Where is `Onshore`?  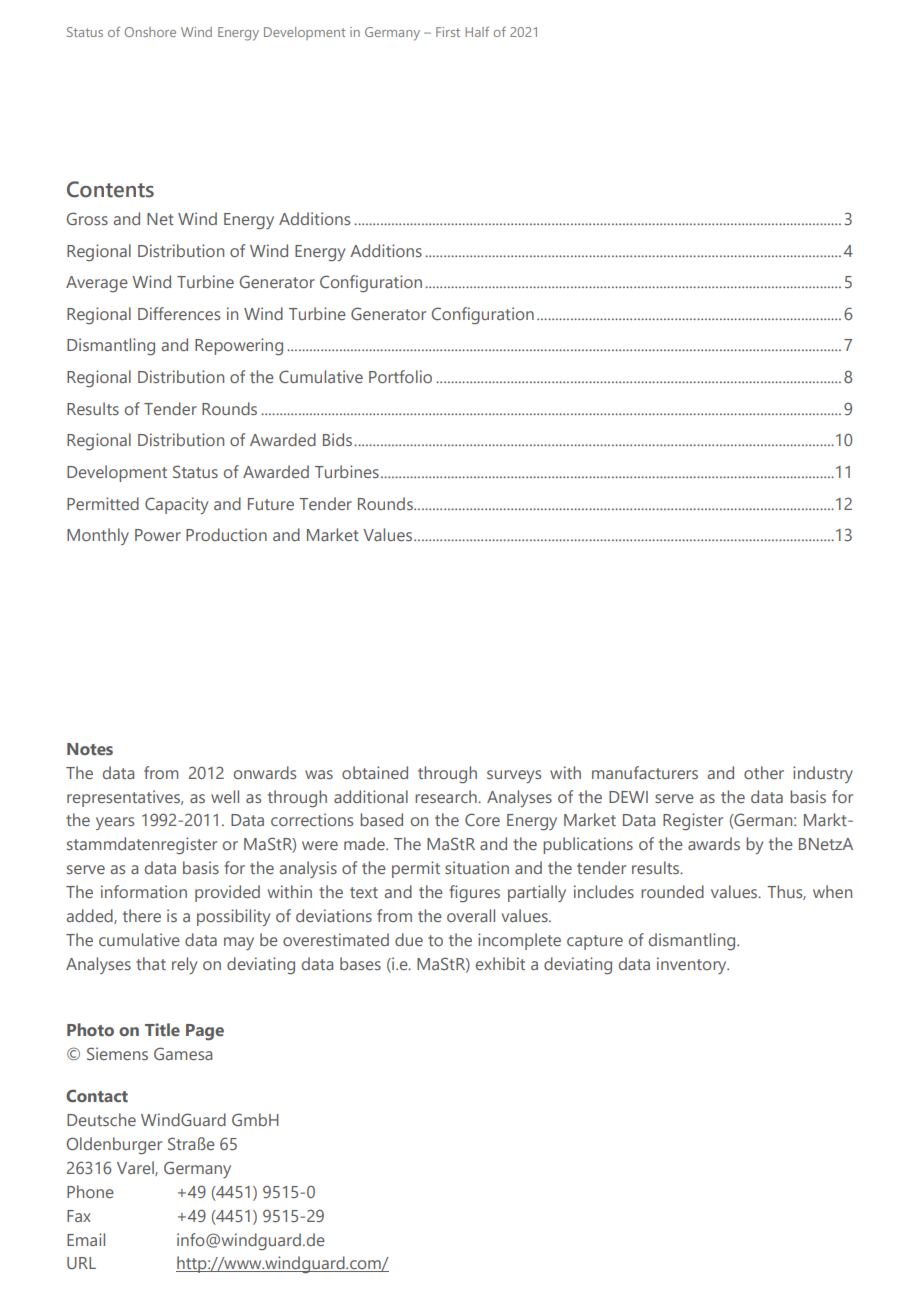 Onshore is located at coordinates (150, 32).
